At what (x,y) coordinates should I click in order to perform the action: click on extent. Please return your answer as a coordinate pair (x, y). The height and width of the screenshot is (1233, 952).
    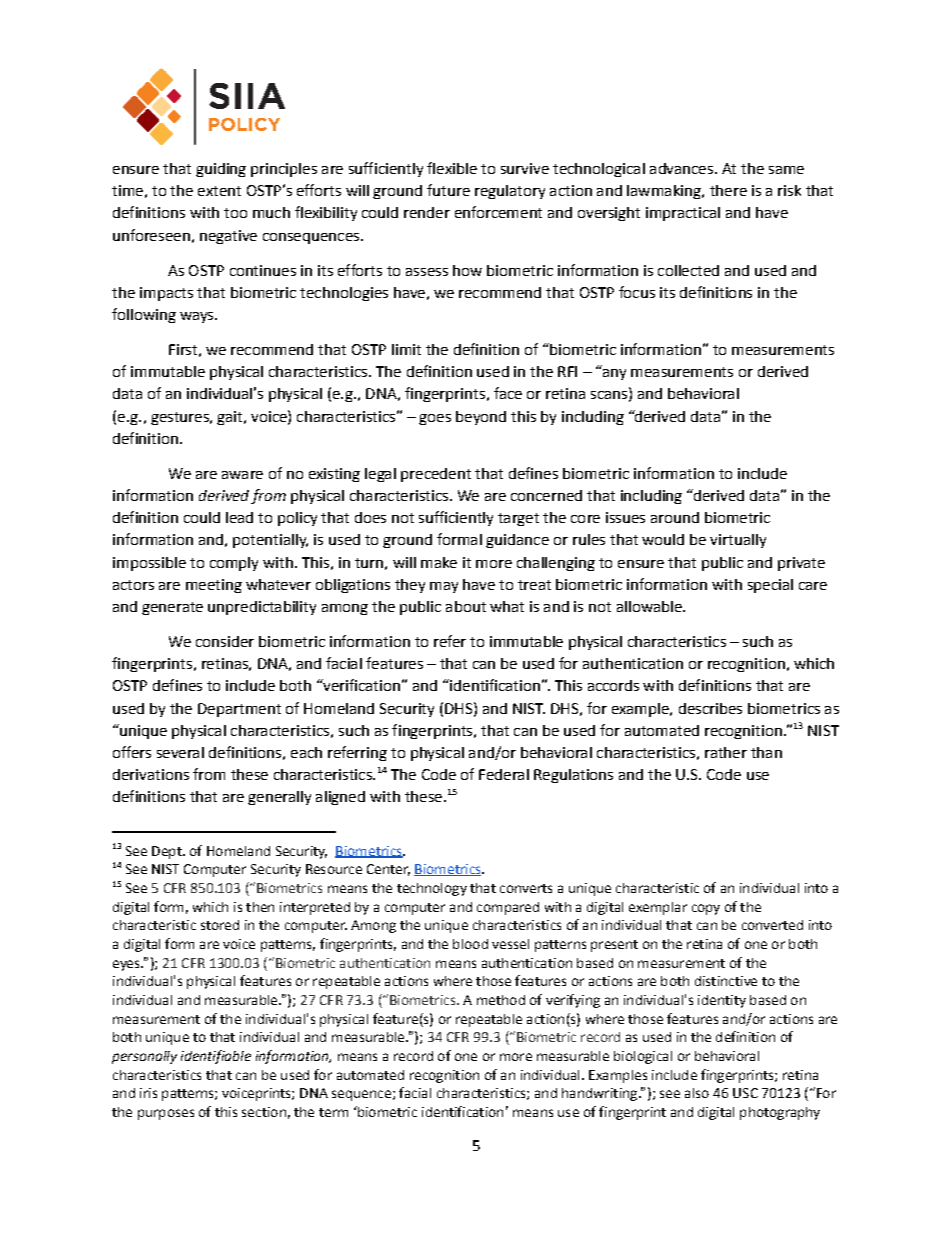
    Looking at the image, I should click on (219, 191).
